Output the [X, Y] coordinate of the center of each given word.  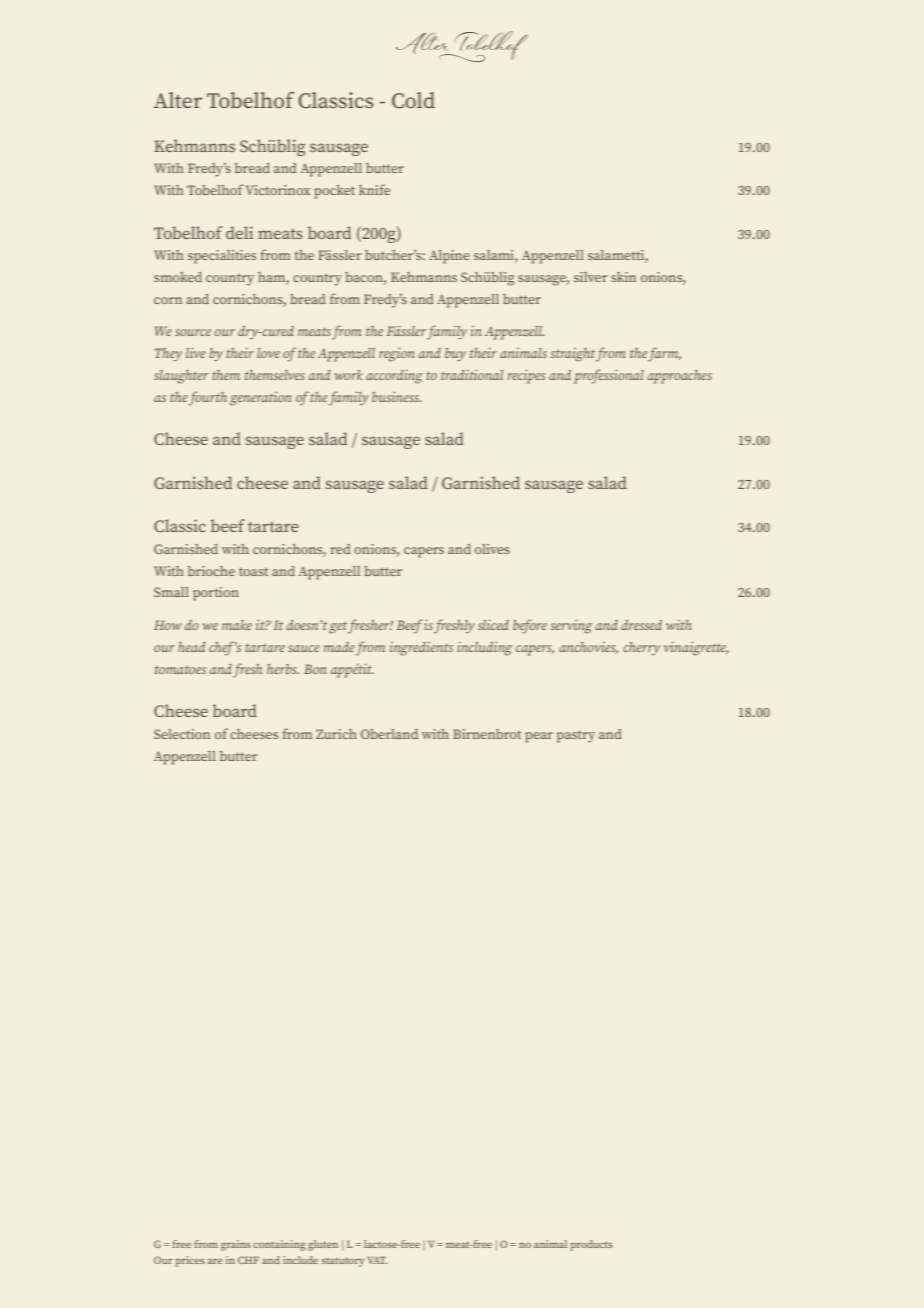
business [397, 396]
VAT [378, 1260]
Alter [178, 100]
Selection [182, 734]
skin [623, 277]
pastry [575, 736]
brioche [211, 571]
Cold [413, 100]
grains [236, 1245]
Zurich [336, 734]
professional [609, 376]
